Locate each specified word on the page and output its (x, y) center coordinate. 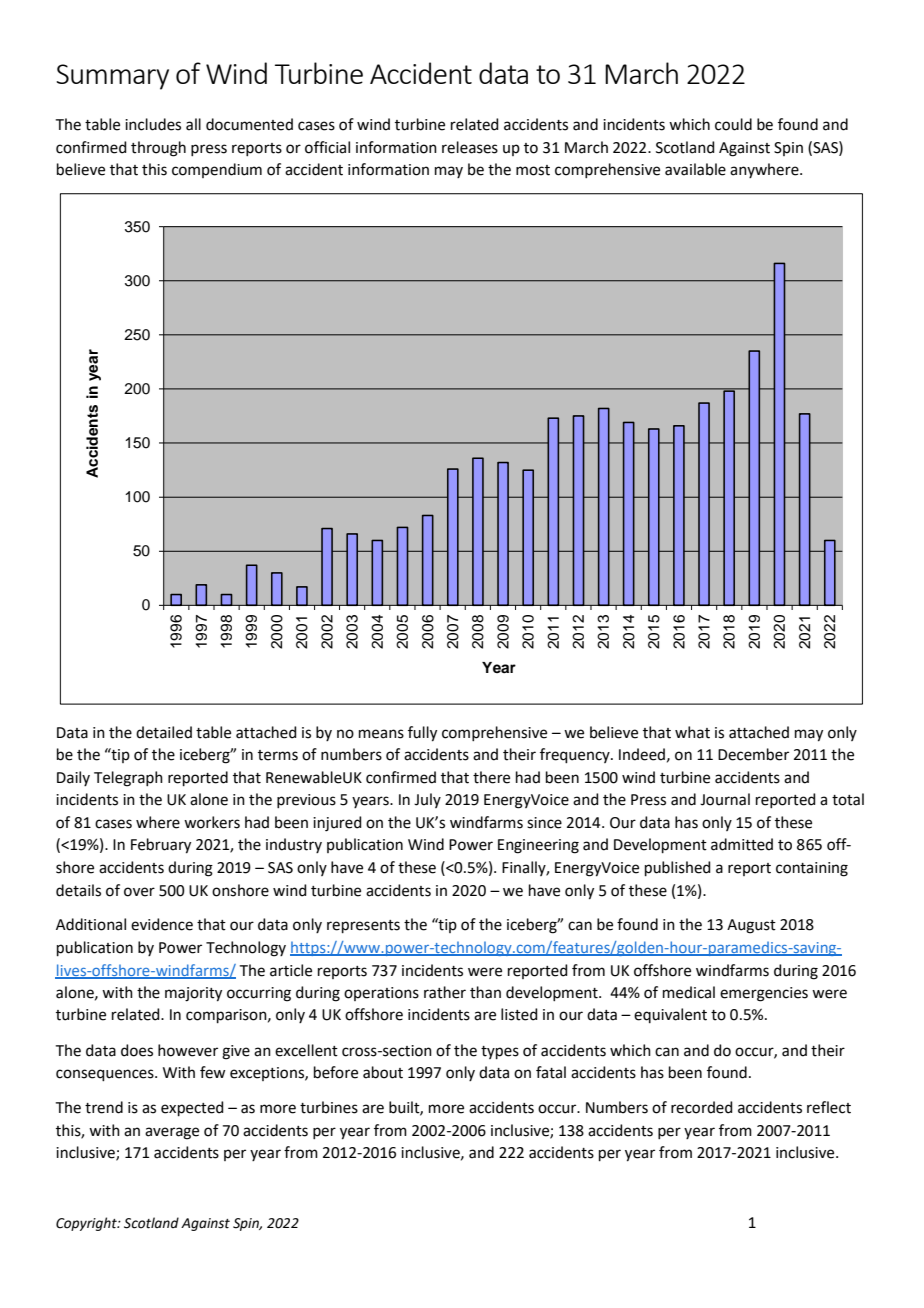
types (500, 1052)
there (491, 777)
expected (192, 1108)
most (533, 170)
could (733, 124)
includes (153, 124)
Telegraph (128, 779)
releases (470, 147)
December (753, 754)
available (695, 169)
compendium (217, 170)
